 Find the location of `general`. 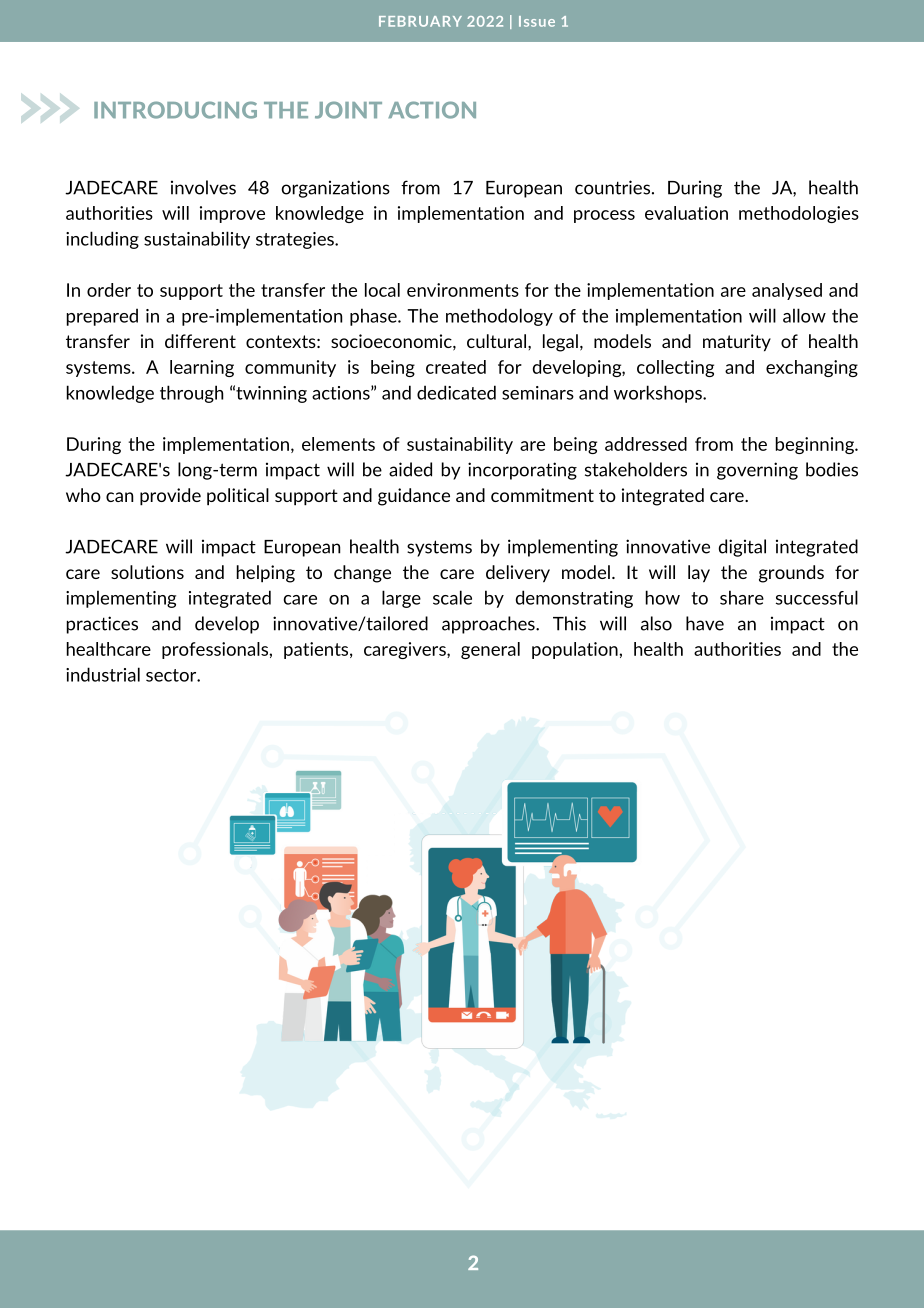

general is located at coordinates (490, 650).
